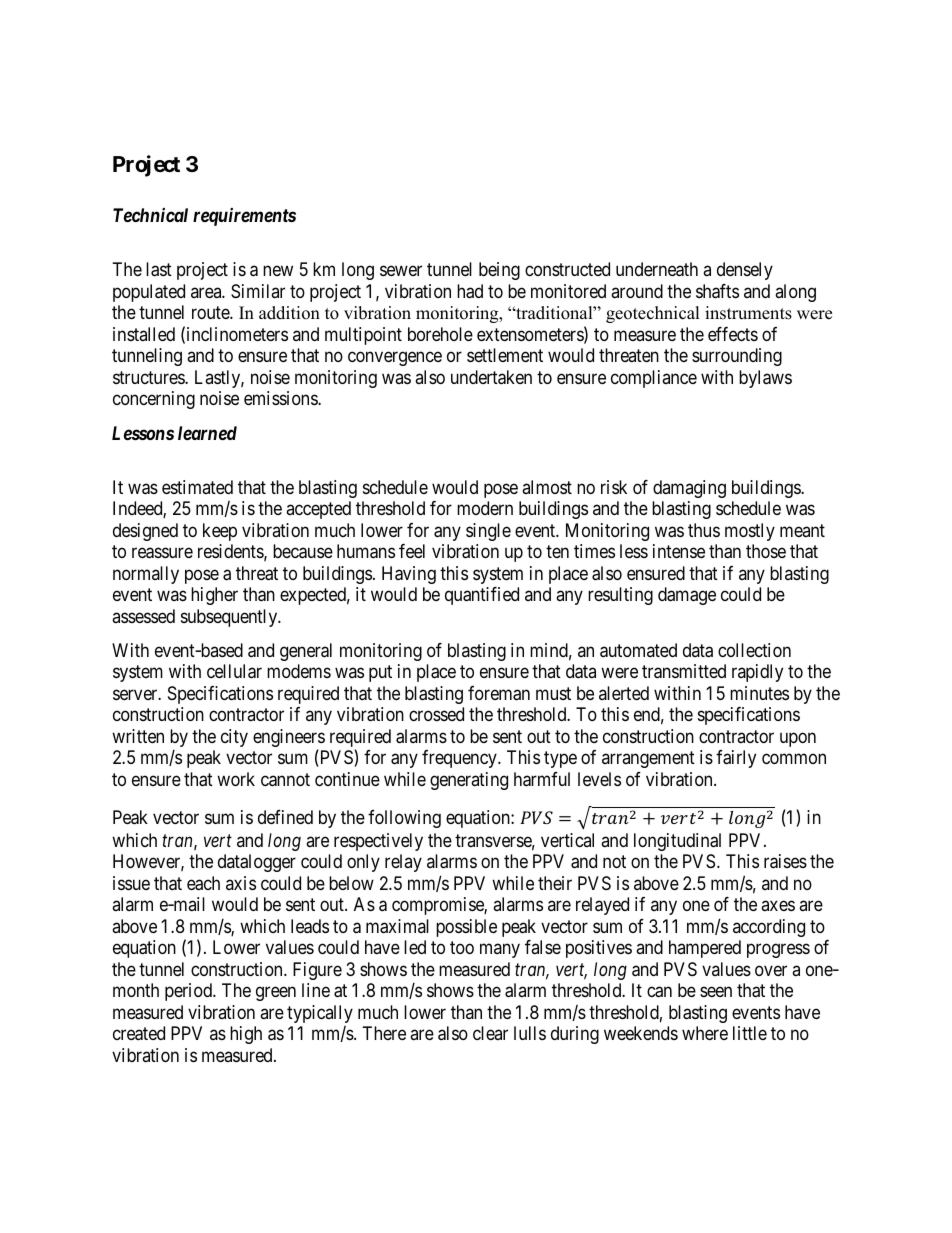 Image resolution: width=952 pixels, height=1233 pixels. Describe the element at coordinates (499, 271) in the screenshot. I see `being` at that location.
